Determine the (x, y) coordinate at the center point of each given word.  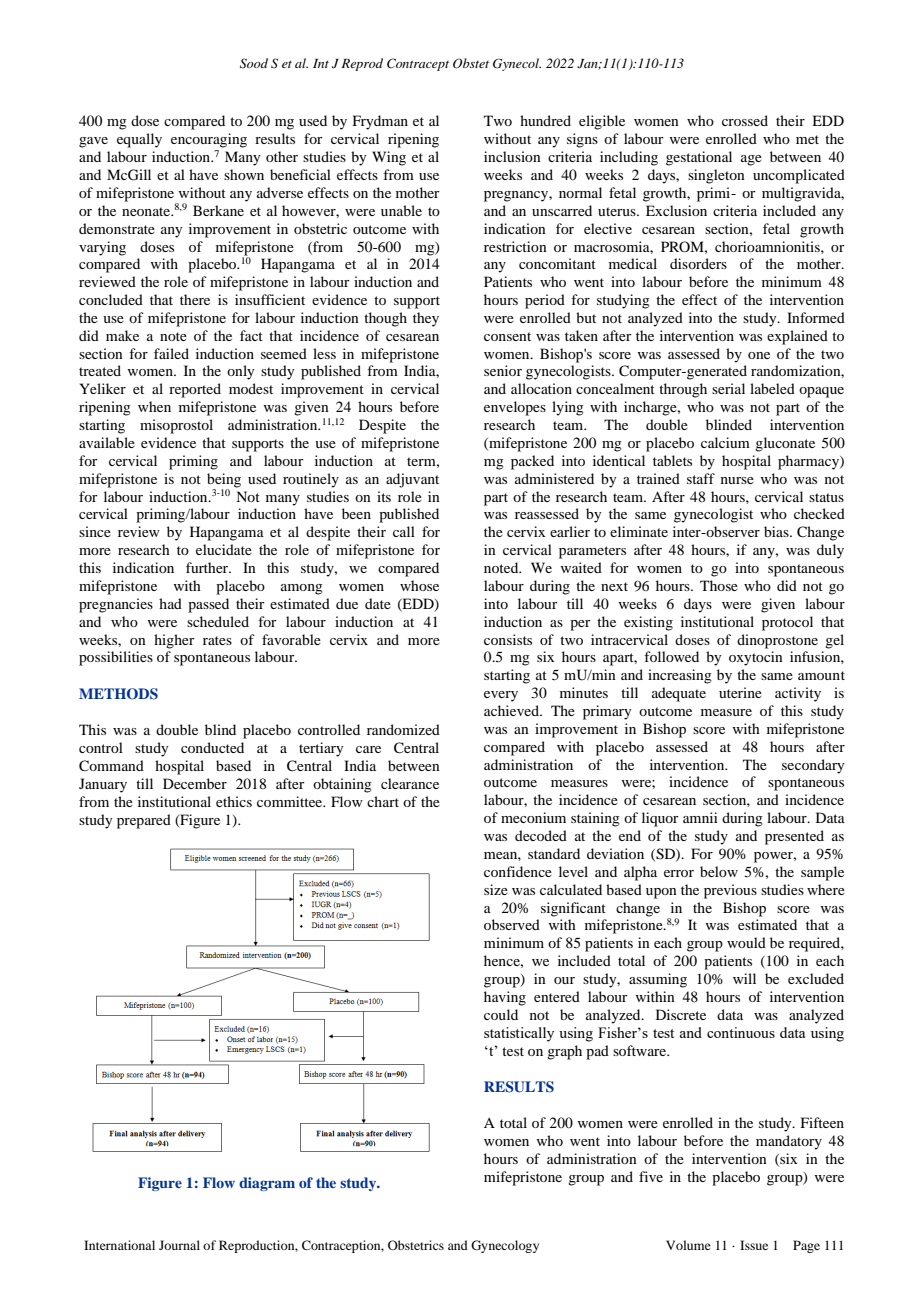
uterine (740, 692)
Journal (179, 1245)
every (501, 696)
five (651, 1176)
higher (174, 641)
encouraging (209, 140)
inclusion (512, 156)
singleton (716, 176)
